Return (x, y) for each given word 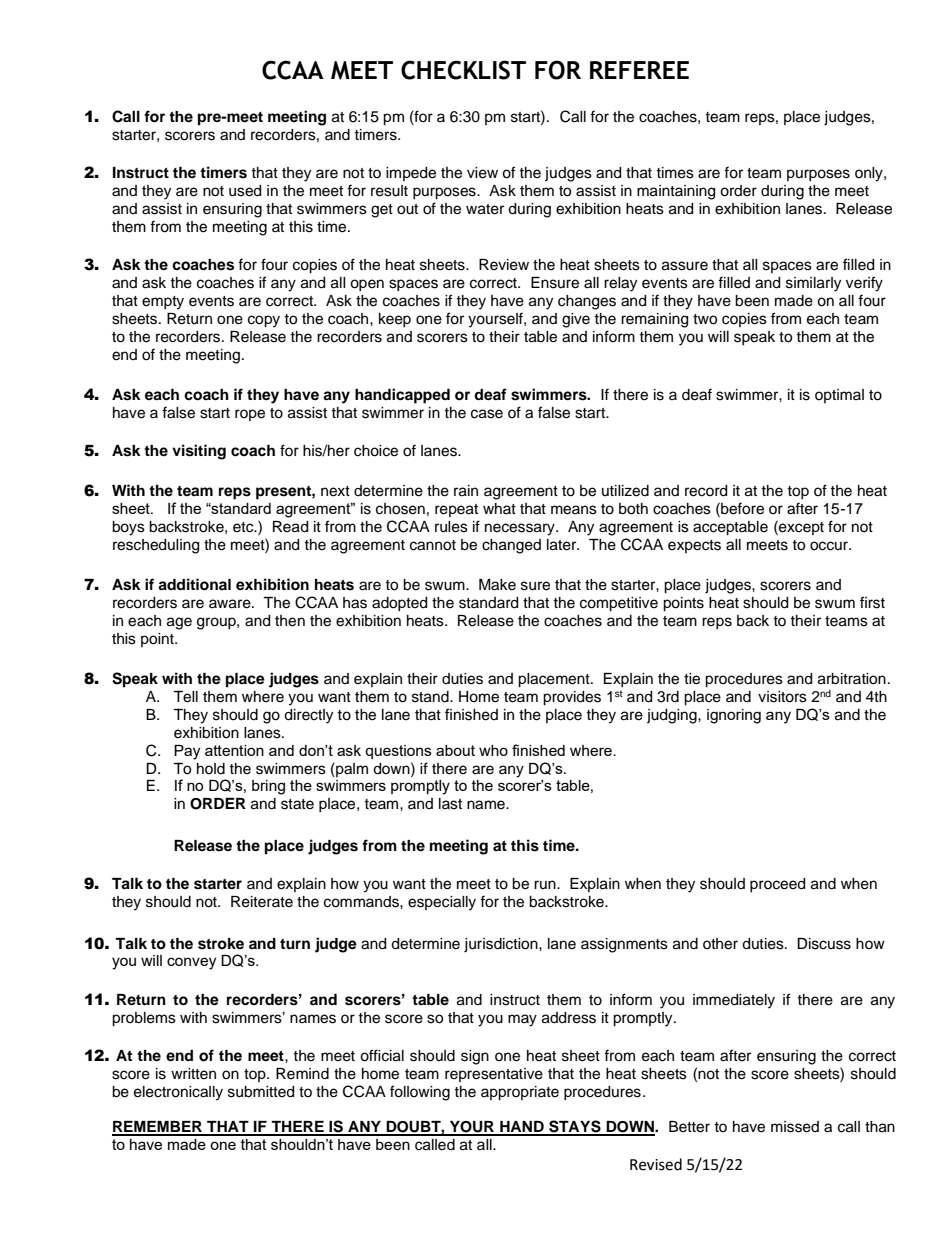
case (487, 414)
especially (442, 903)
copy (264, 321)
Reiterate (262, 902)
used (245, 191)
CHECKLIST (463, 70)
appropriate (520, 1093)
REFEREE (639, 70)
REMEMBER (158, 1128)
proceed (777, 885)
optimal (839, 396)
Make (497, 585)
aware (231, 604)
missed (795, 1127)
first (872, 602)
